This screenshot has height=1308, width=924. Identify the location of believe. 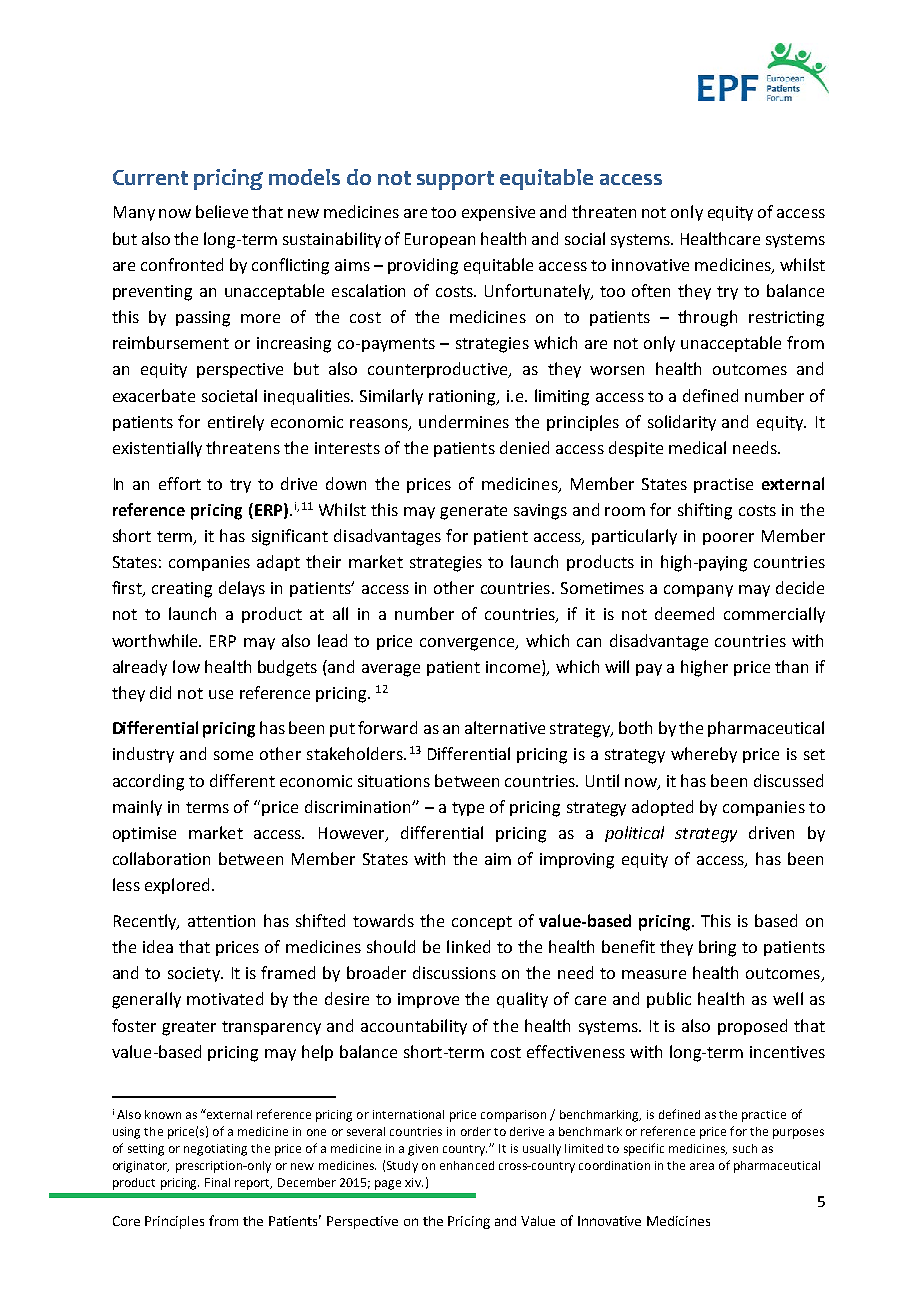
(222, 211).
